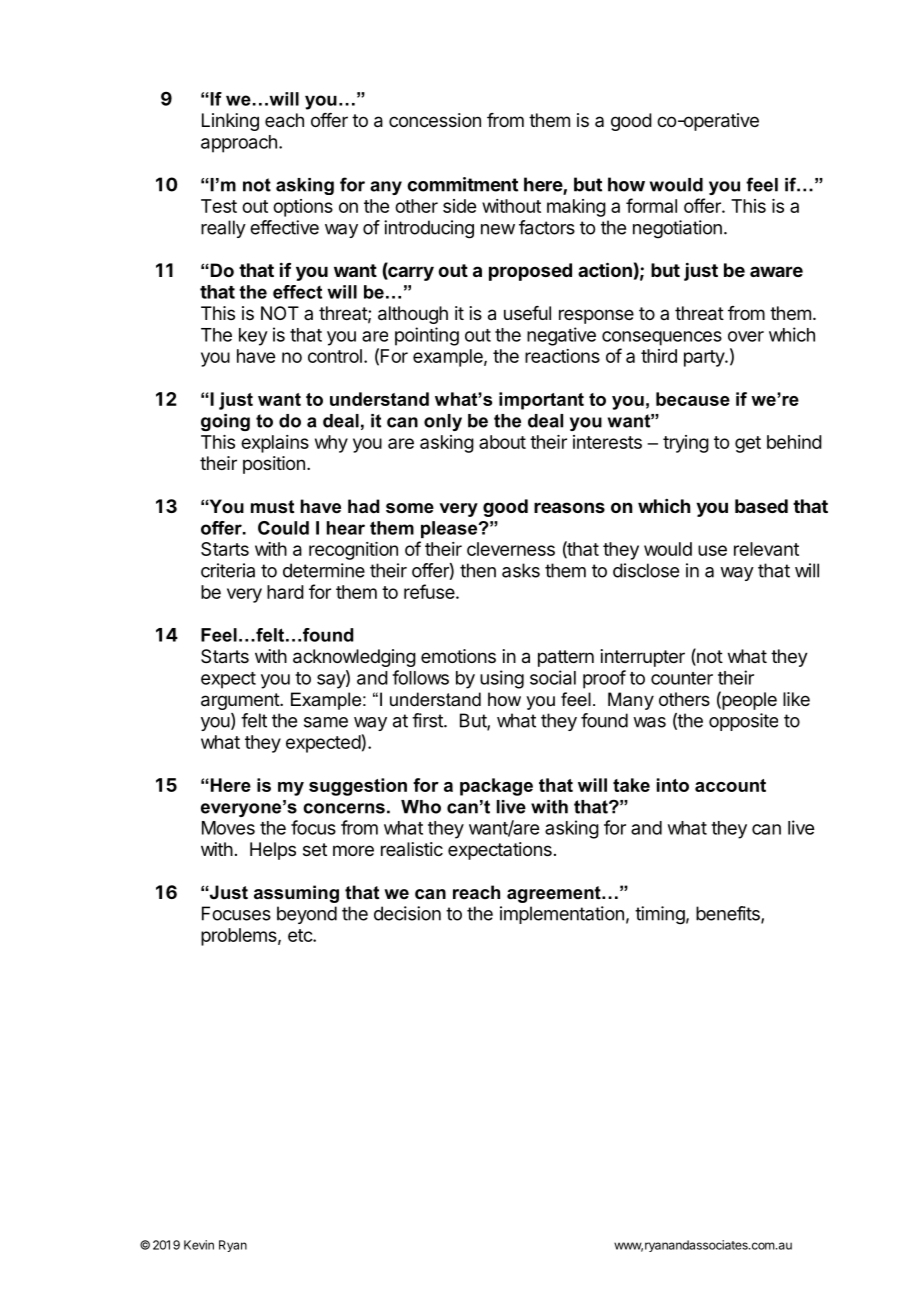 The image size is (924, 1308). What do you see at coordinates (239, 144) in the page?
I see `approach` at bounding box center [239, 144].
